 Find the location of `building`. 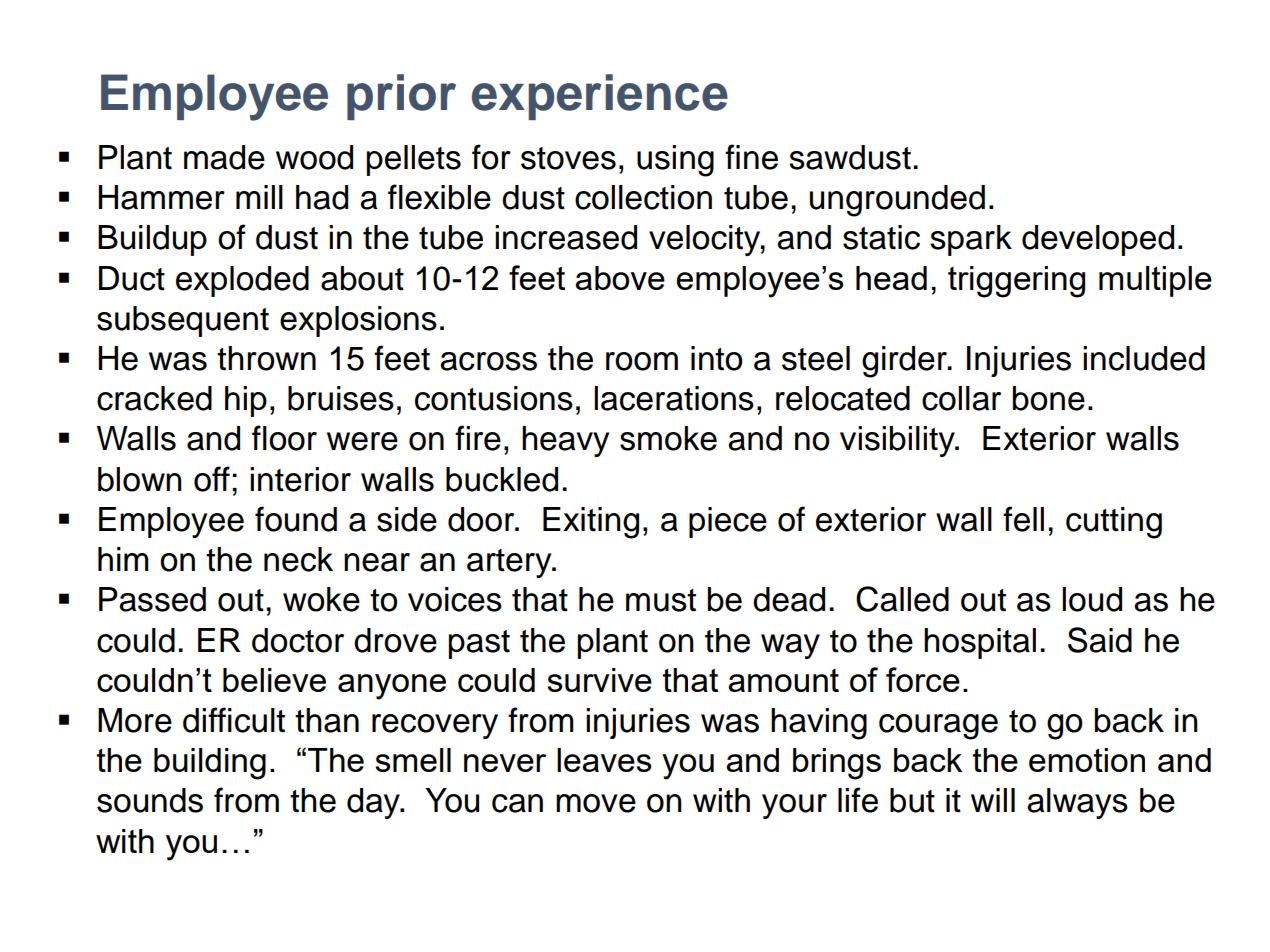

building is located at coordinates (210, 764).
